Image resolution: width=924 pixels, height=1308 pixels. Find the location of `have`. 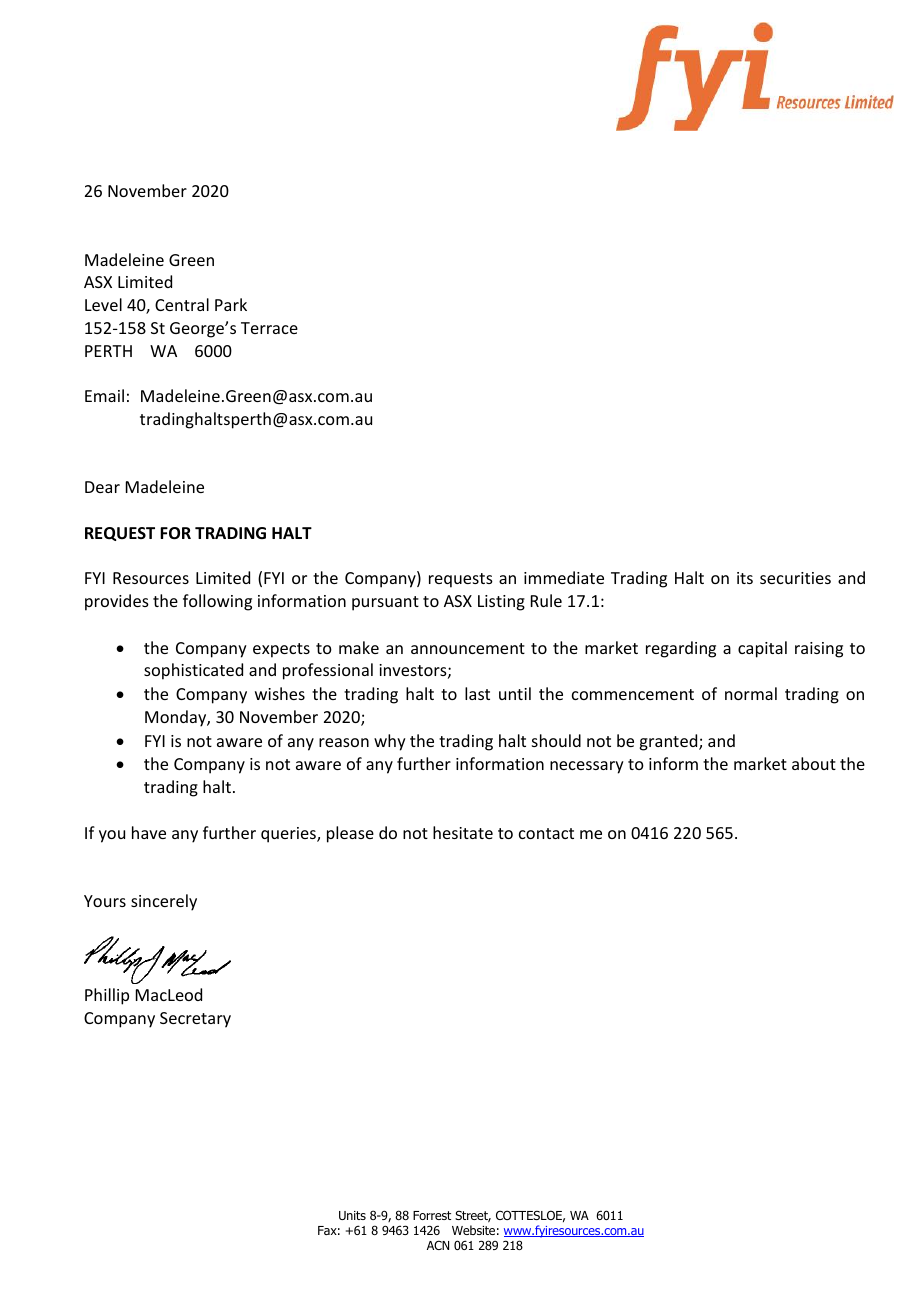

have is located at coordinates (149, 832).
